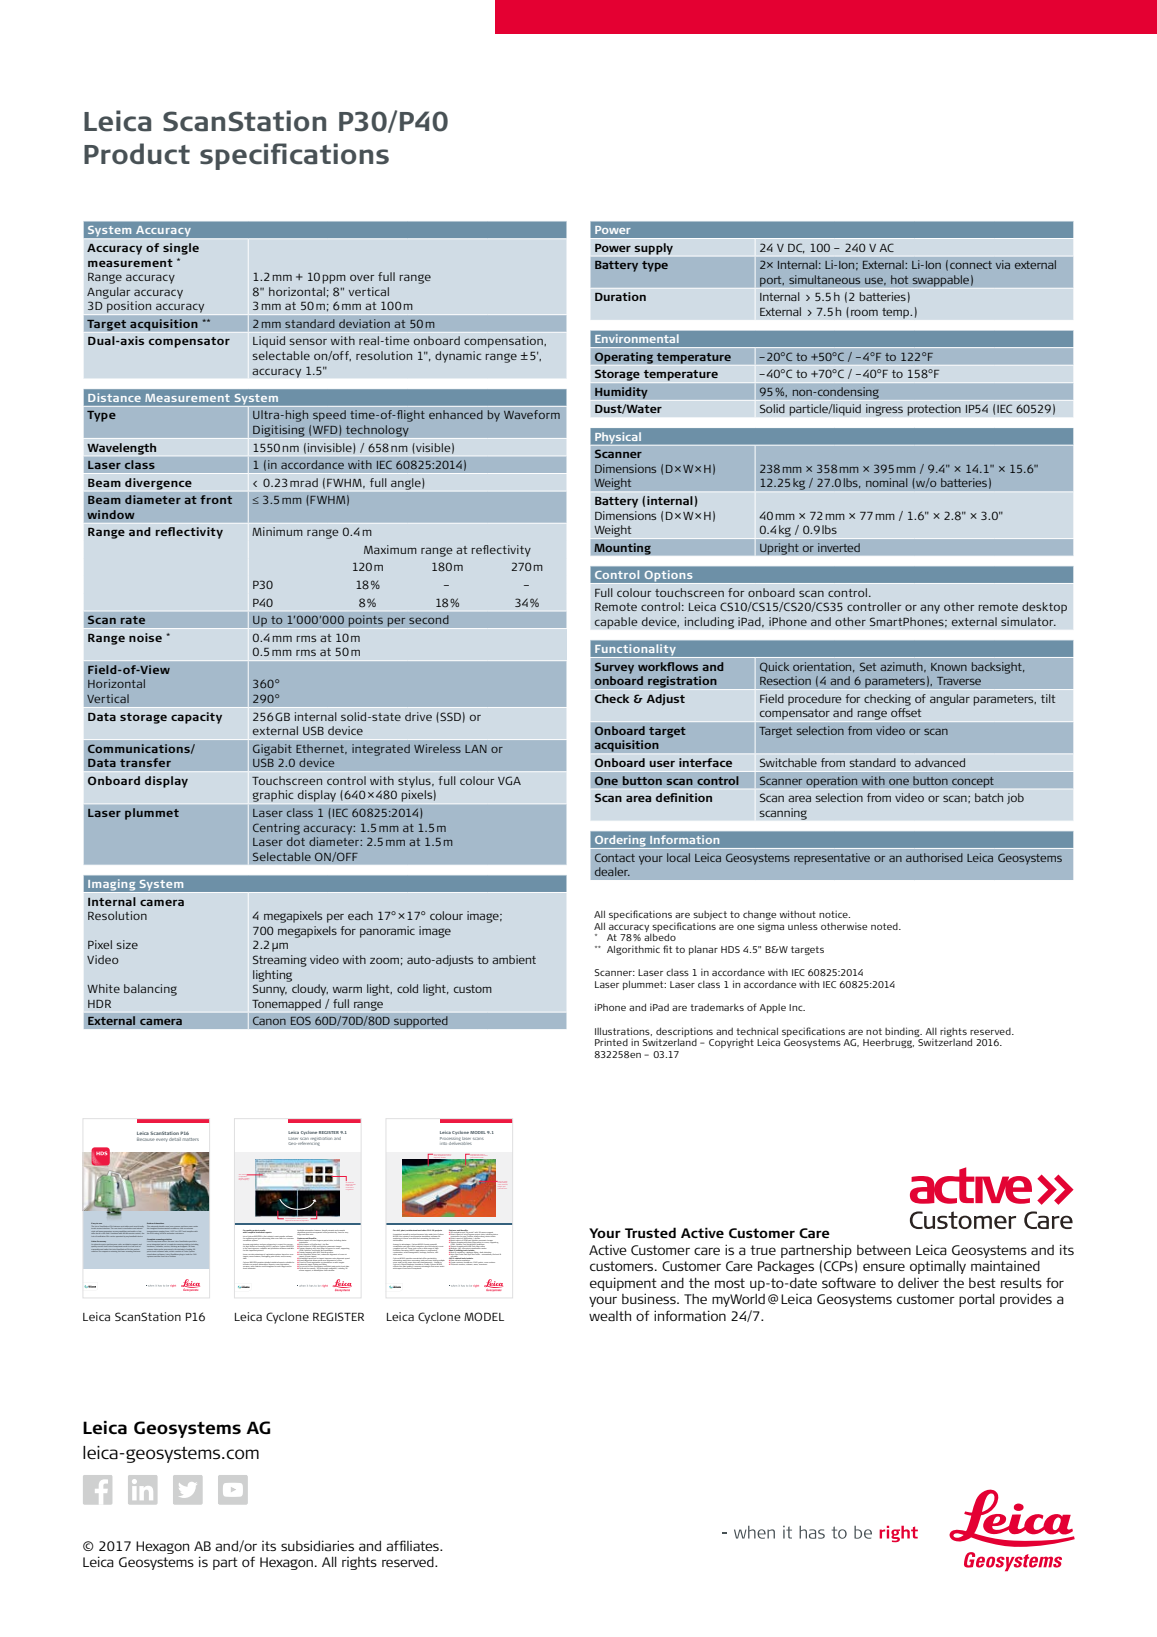 This screenshot has width=1157, height=1637. Describe the element at coordinates (654, 249) in the screenshot. I see `supply` at that location.
